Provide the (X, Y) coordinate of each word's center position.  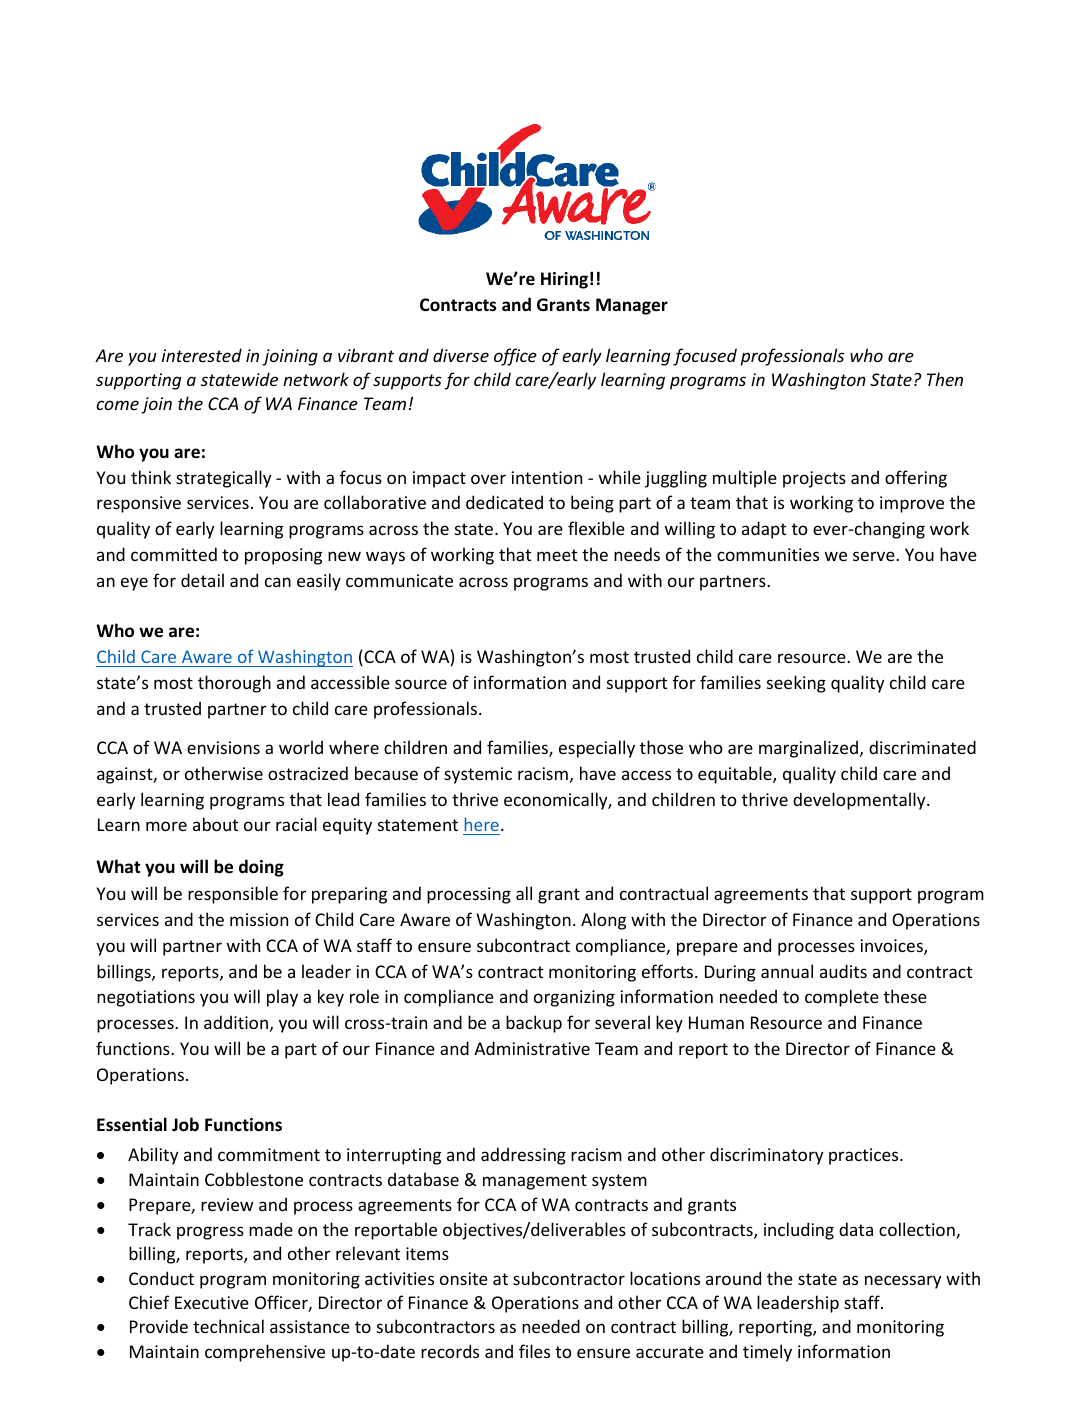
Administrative (532, 1048)
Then (945, 379)
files (534, 1351)
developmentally (860, 801)
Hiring (564, 280)
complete (842, 998)
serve (875, 556)
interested (202, 355)
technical (228, 1326)
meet (557, 555)
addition (236, 1022)
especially (597, 749)
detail (202, 580)
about (215, 824)
